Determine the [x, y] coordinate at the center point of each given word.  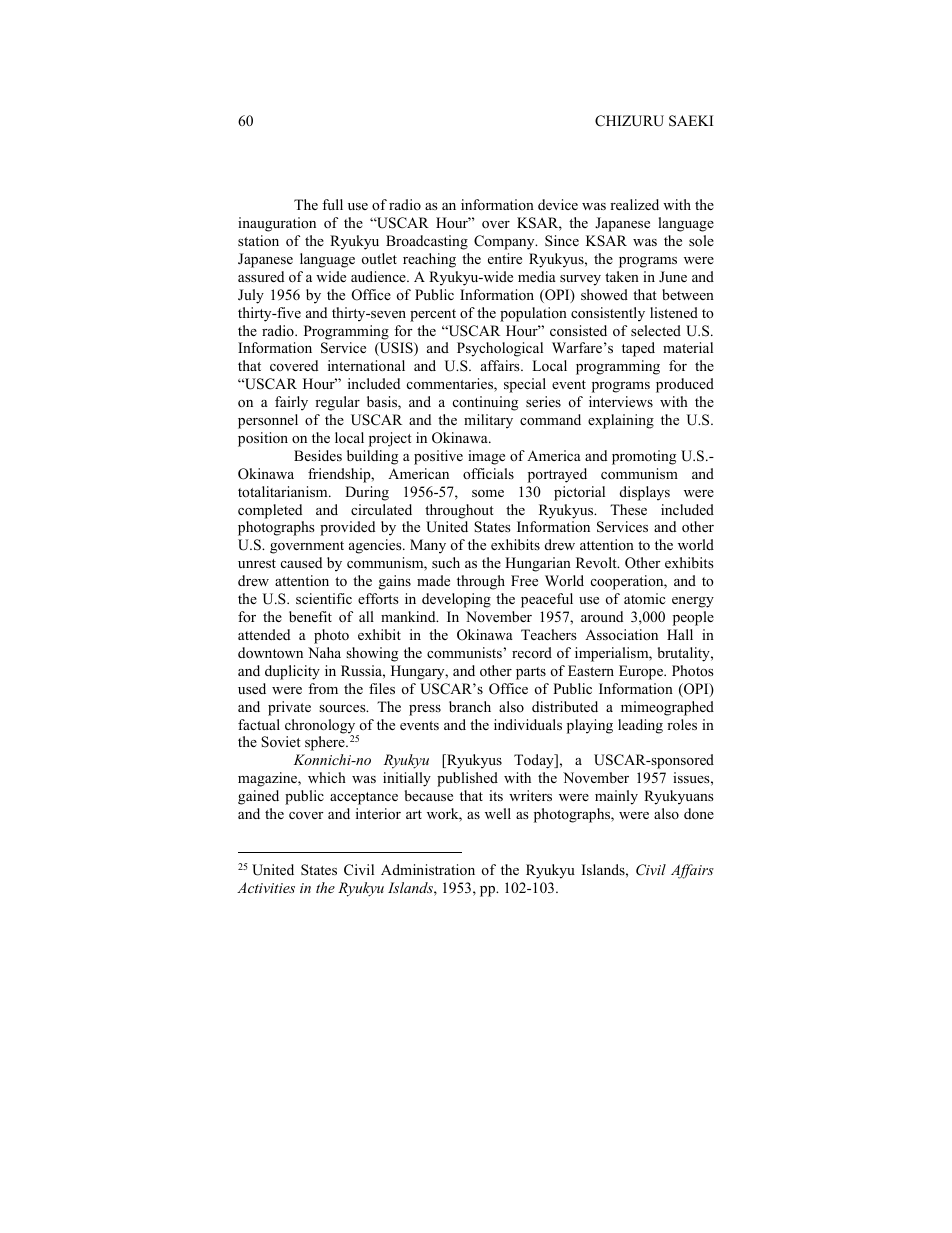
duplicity [292, 672]
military [488, 421]
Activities [266, 887]
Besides [318, 455]
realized [634, 204]
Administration [428, 869]
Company [505, 242]
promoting [644, 457]
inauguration [277, 224]
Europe [642, 672]
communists [464, 652]
